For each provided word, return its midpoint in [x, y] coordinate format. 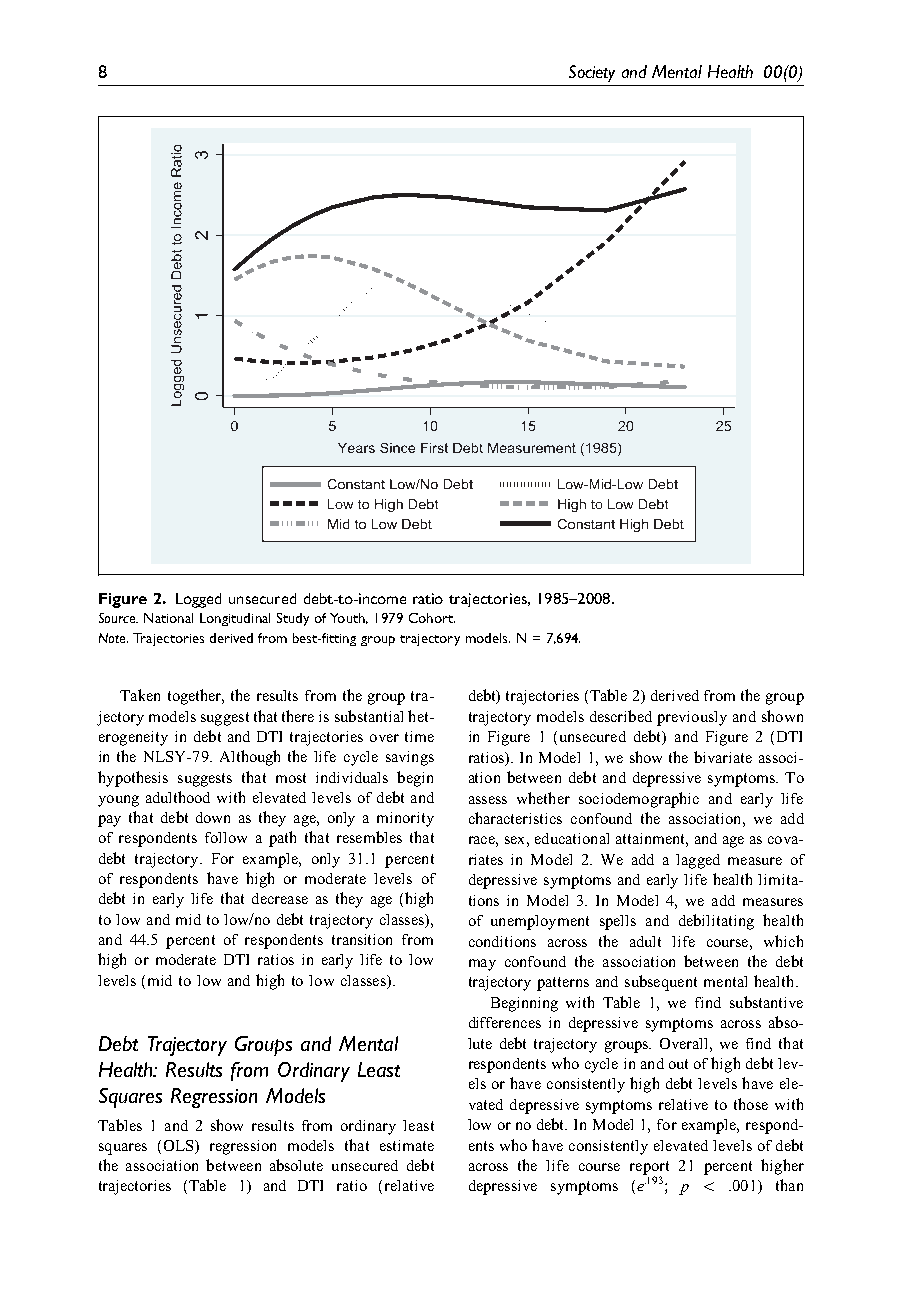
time [419, 736]
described [621, 716]
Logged [198, 600]
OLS [180, 1147]
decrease [280, 898]
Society [592, 73]
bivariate [723, 757]
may [482, 965]
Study [293, 619]
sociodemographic [639, 800]
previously [692, 718]
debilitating [716, 922]
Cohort [432, 618]
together [196, 697]
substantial [369, 716]
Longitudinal [235, 619]
